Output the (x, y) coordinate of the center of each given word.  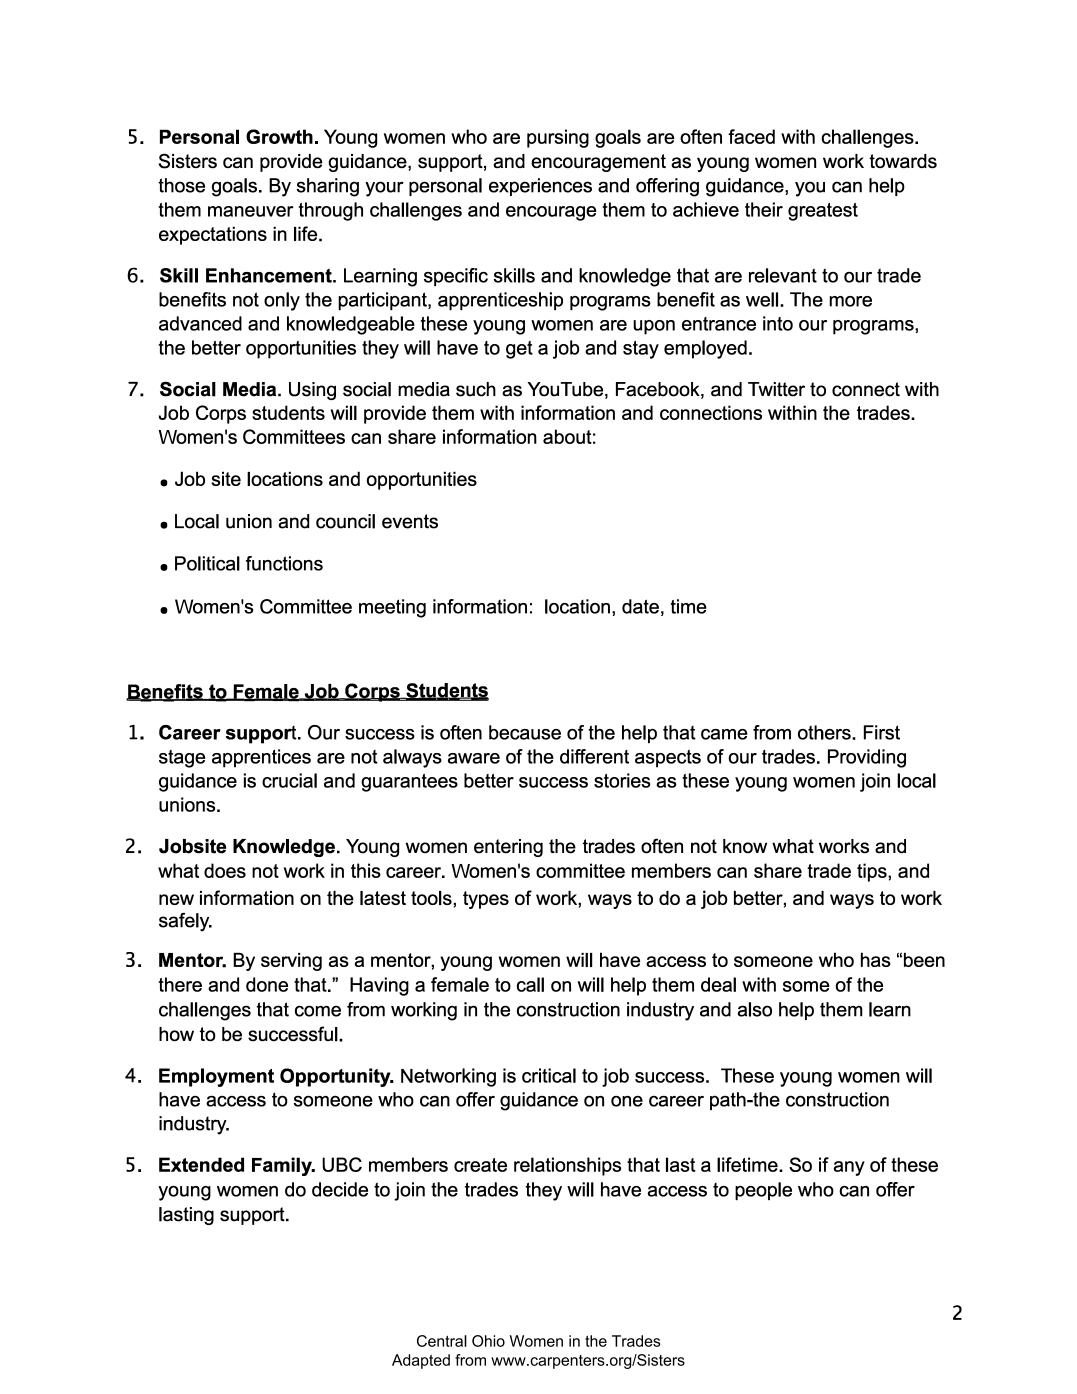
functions (284, 563)
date (640, 606)
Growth (279, 136)
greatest (823, 212)
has (876, 959)
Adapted (421, 1361)
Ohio (488, 1341)
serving (291, 961)
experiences (540, 187)
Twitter (776, 389)
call (530, 984)
